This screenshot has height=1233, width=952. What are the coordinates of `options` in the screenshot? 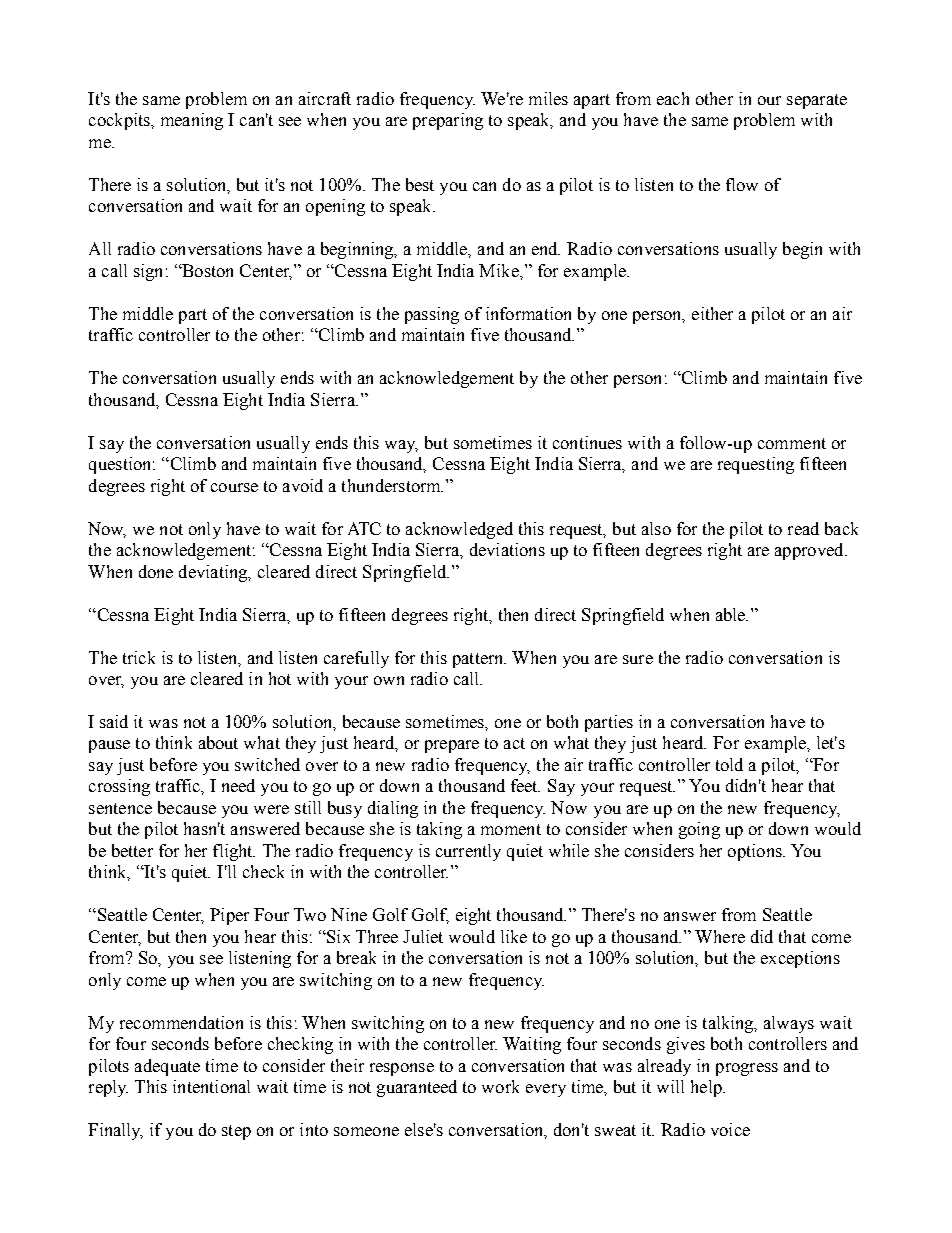 It's located at (756, 852).
